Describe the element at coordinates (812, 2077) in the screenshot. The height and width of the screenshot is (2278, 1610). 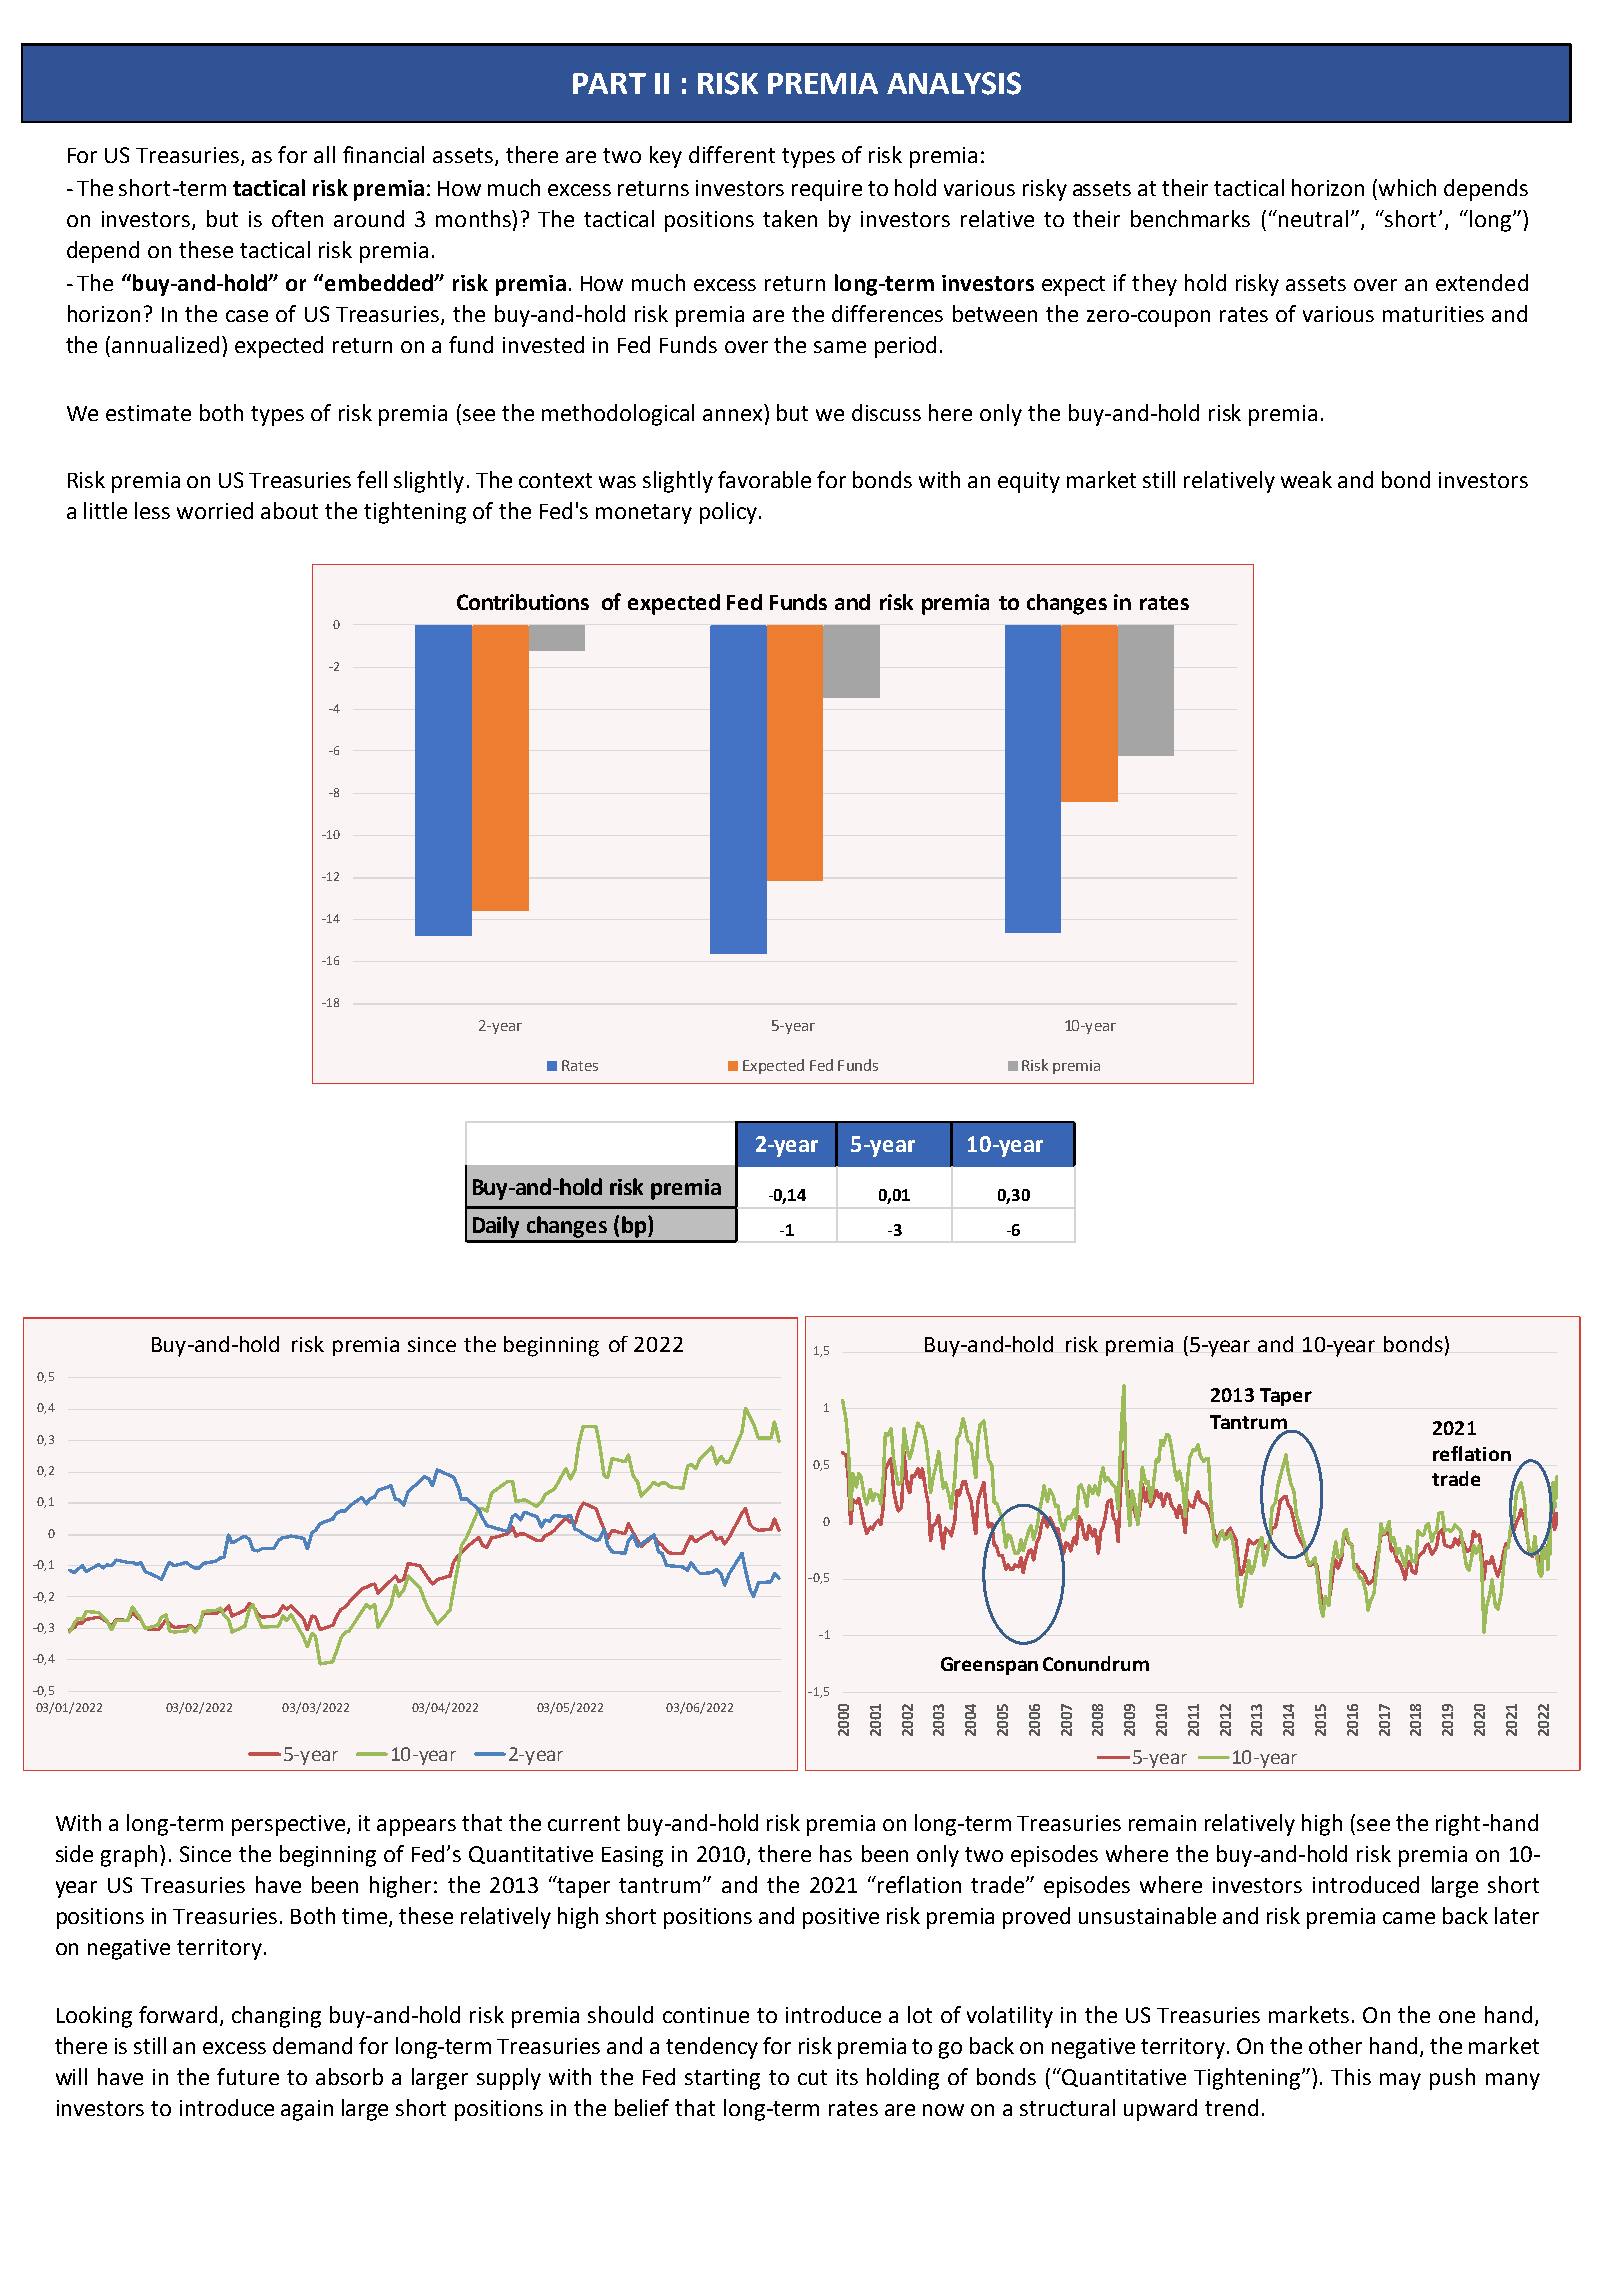
I see `cut` at that location.
